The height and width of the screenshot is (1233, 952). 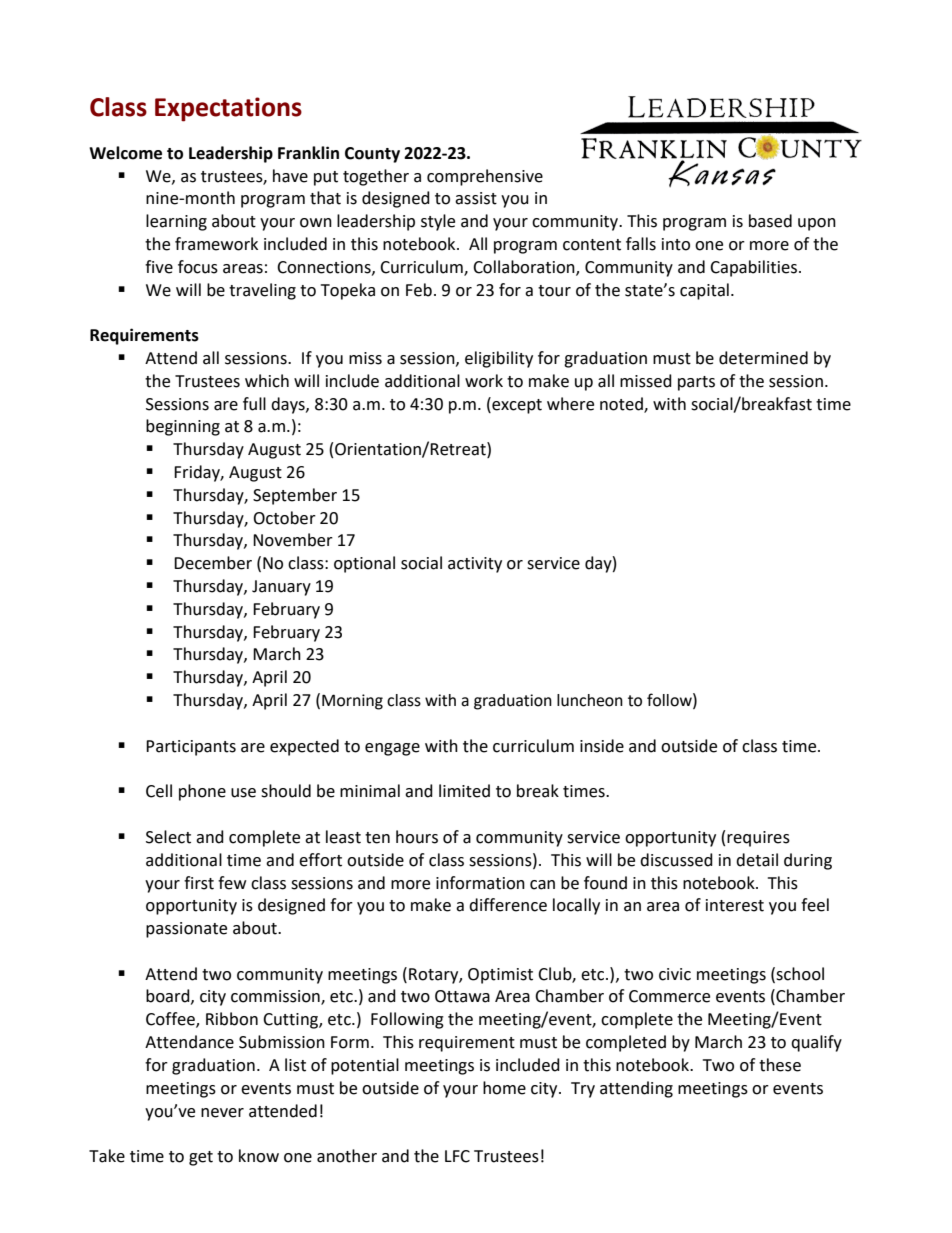 I want to click on first, so click(x=199, y=883).
